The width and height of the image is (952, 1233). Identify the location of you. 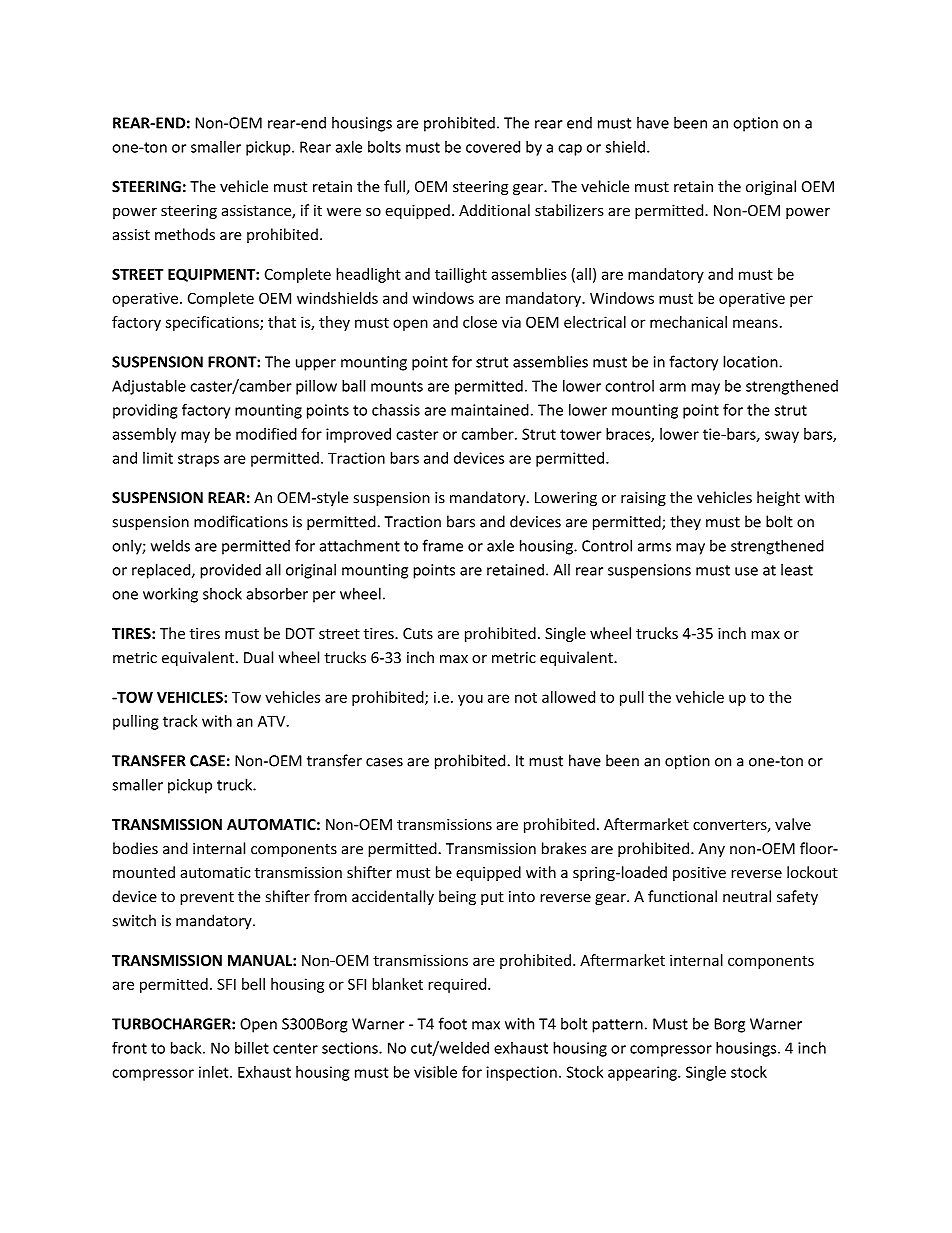
(470, 700).
